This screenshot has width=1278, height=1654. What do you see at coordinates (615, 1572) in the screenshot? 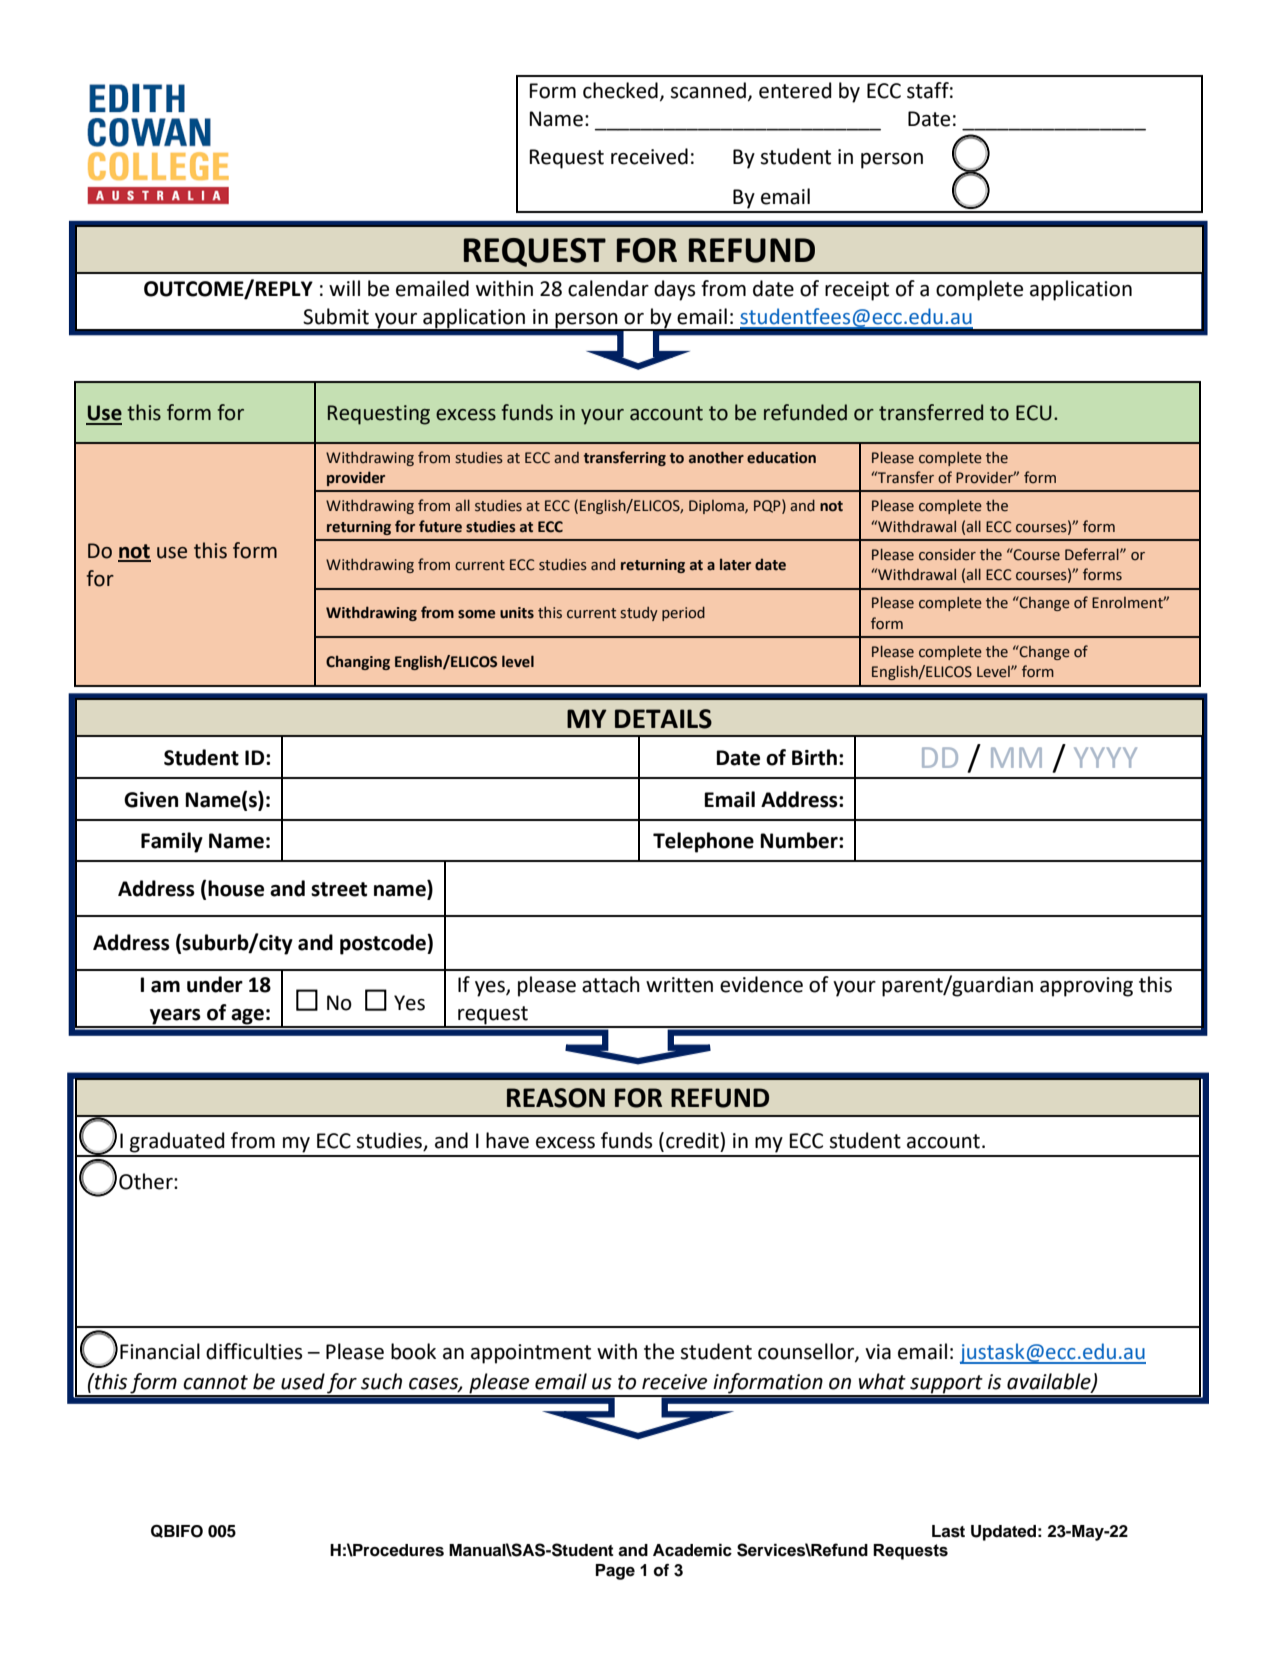
I see `Page` at bounding box center [615, 1572].
